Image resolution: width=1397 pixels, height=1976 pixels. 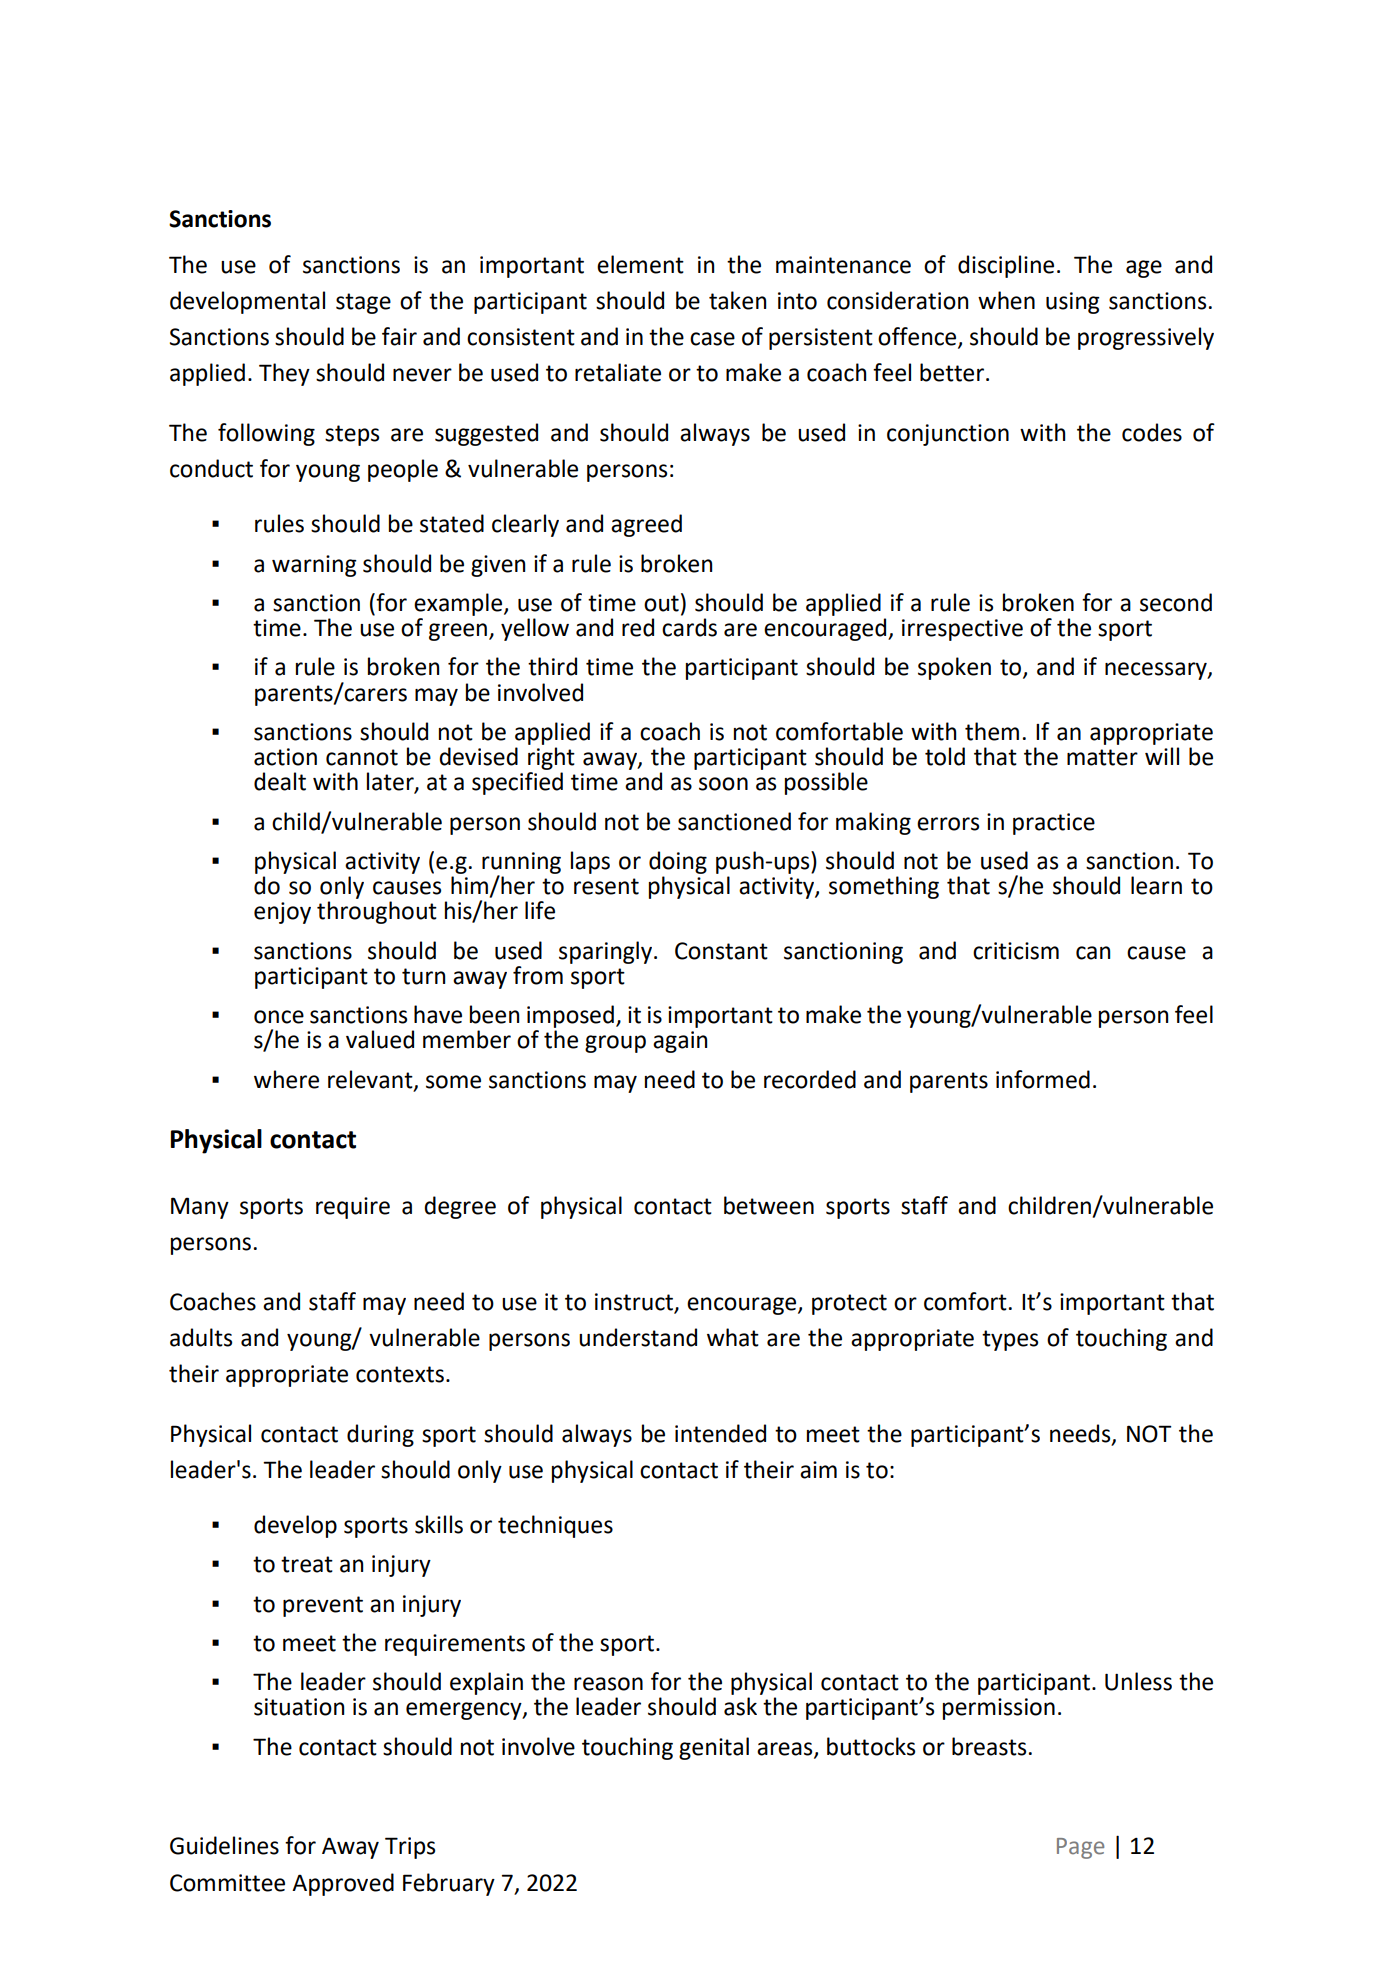 I want to click on genital, so click(x=714, y=1748).
